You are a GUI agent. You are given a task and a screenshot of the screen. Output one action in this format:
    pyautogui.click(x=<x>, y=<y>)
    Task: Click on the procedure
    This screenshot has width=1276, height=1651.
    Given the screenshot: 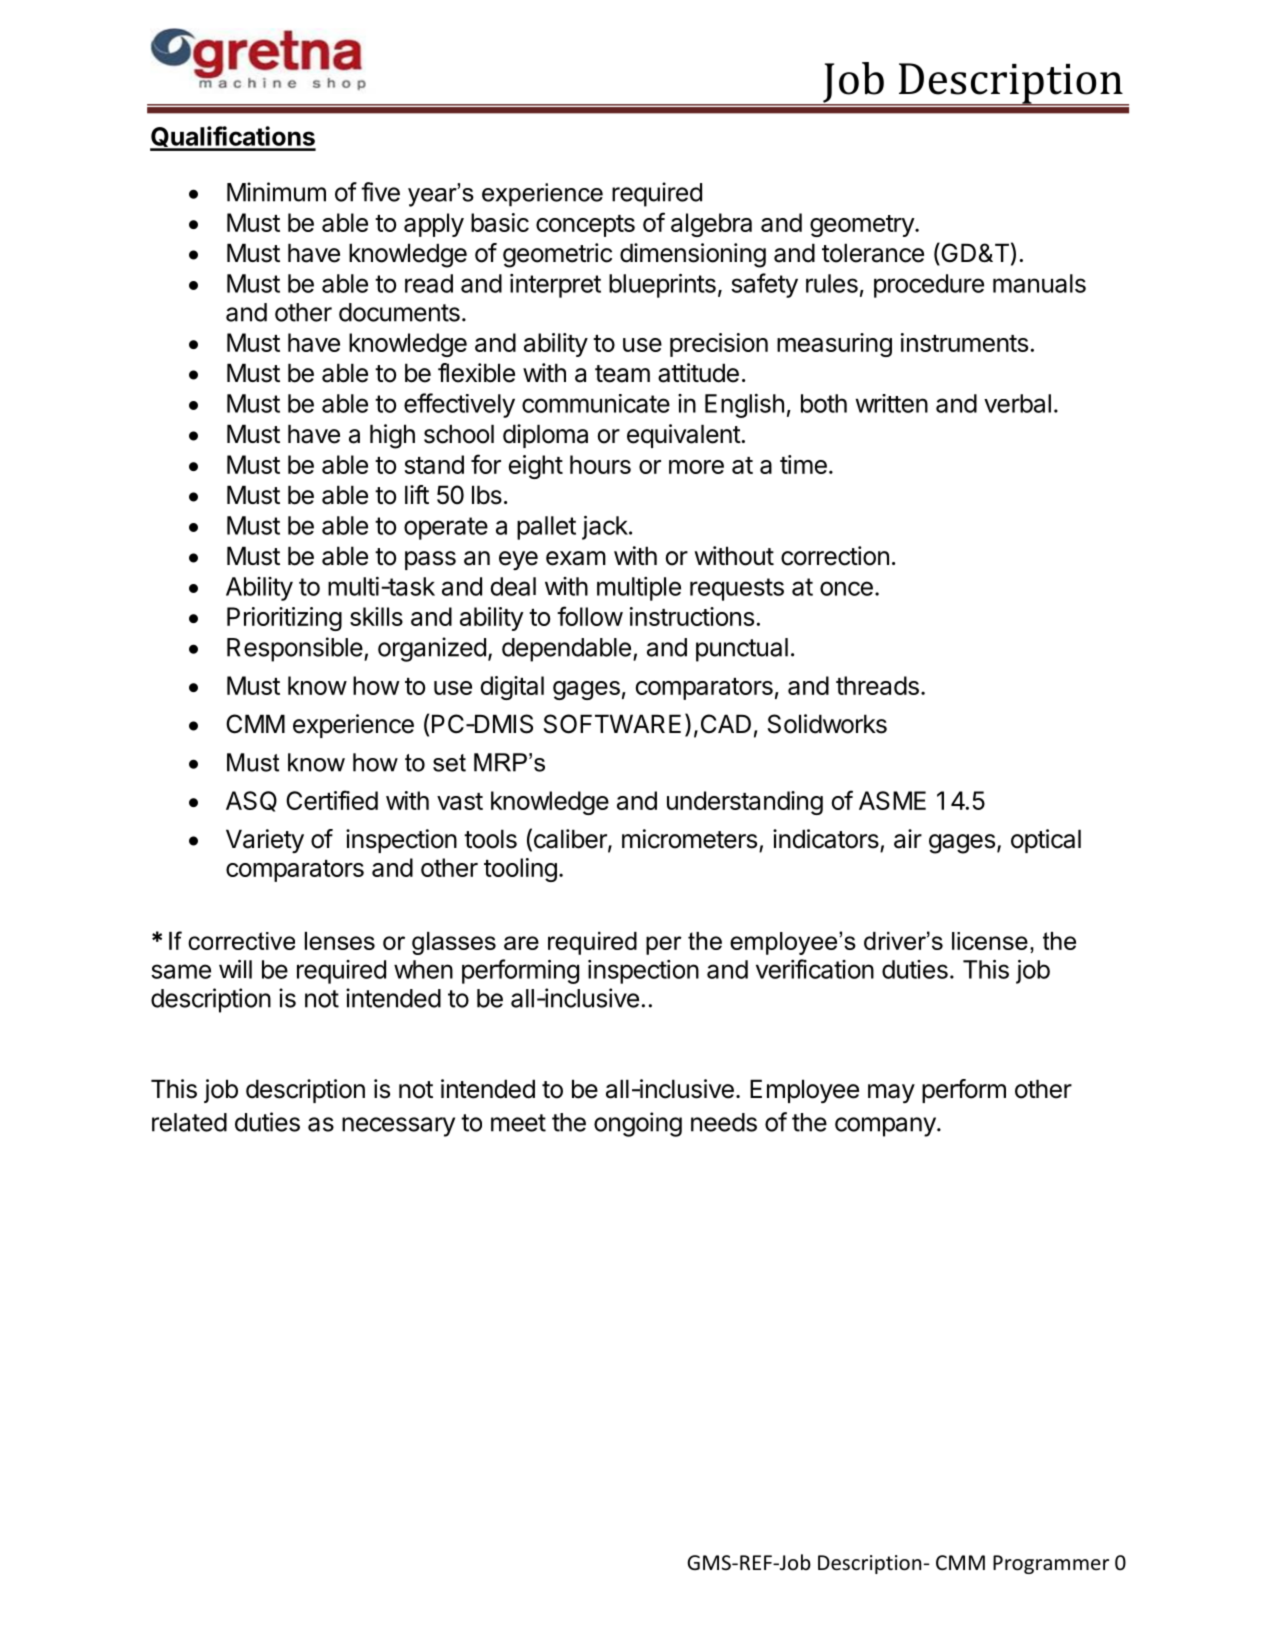 What is the action you would take?
    pyautogui.click(x=929, y=286)
